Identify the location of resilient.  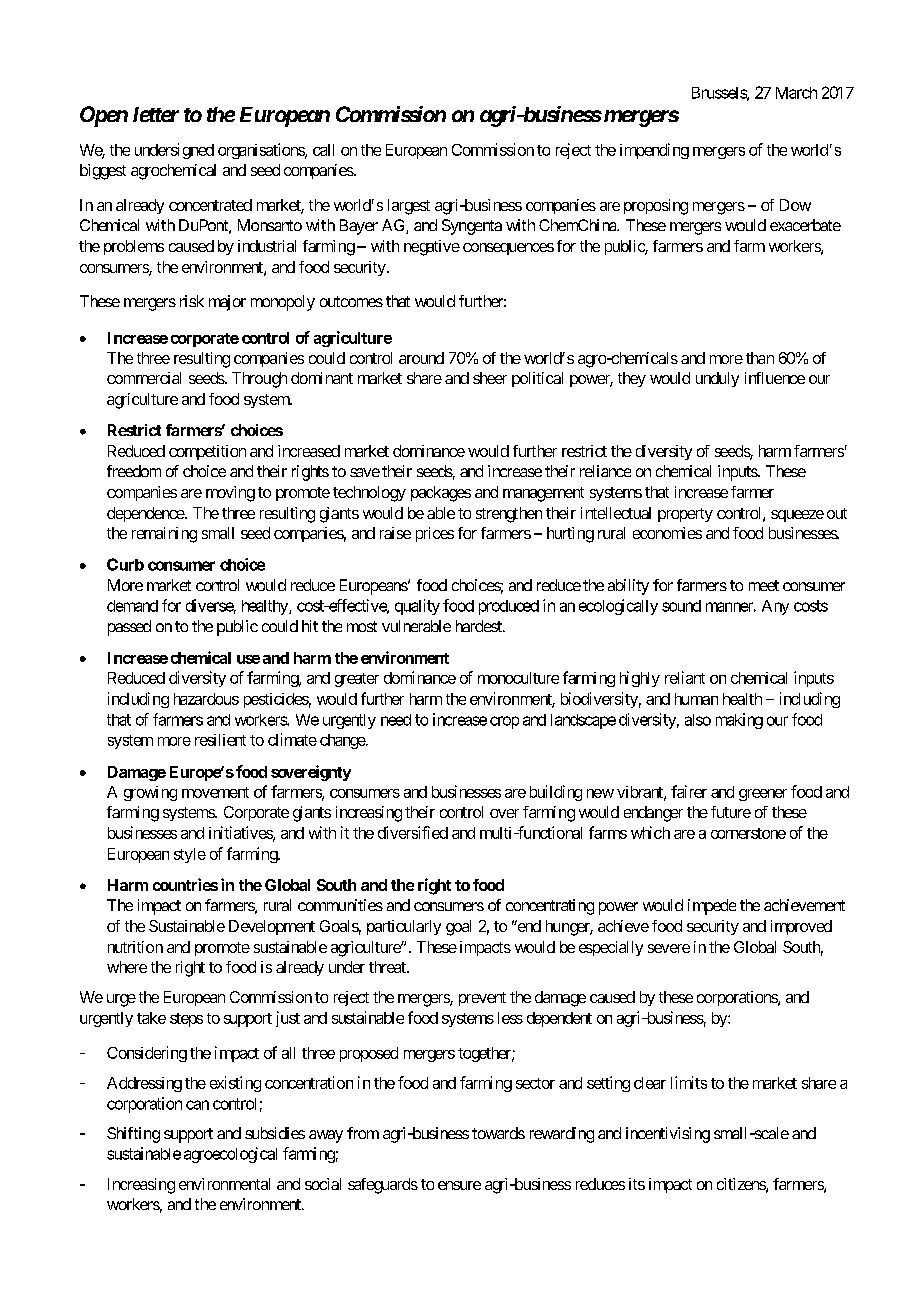
(220, 740).
